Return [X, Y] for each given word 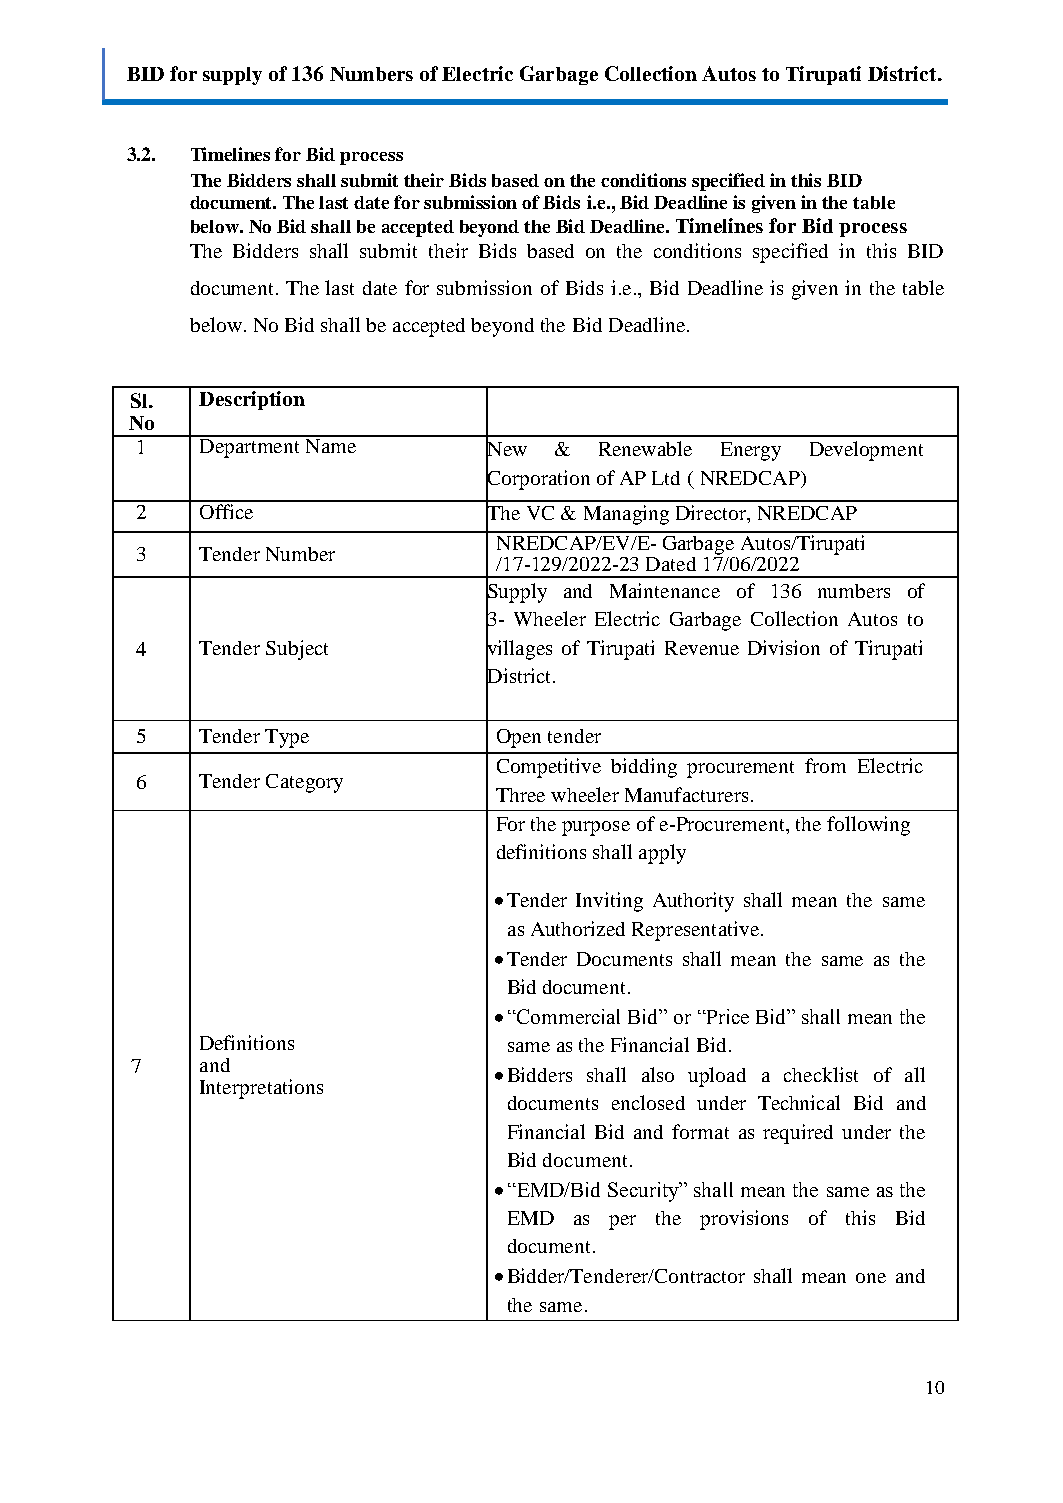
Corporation [538, 480]
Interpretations [261, 1089]
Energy [751, 451]
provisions [744, 1220]
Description [252, 400]
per [622, 1222]
